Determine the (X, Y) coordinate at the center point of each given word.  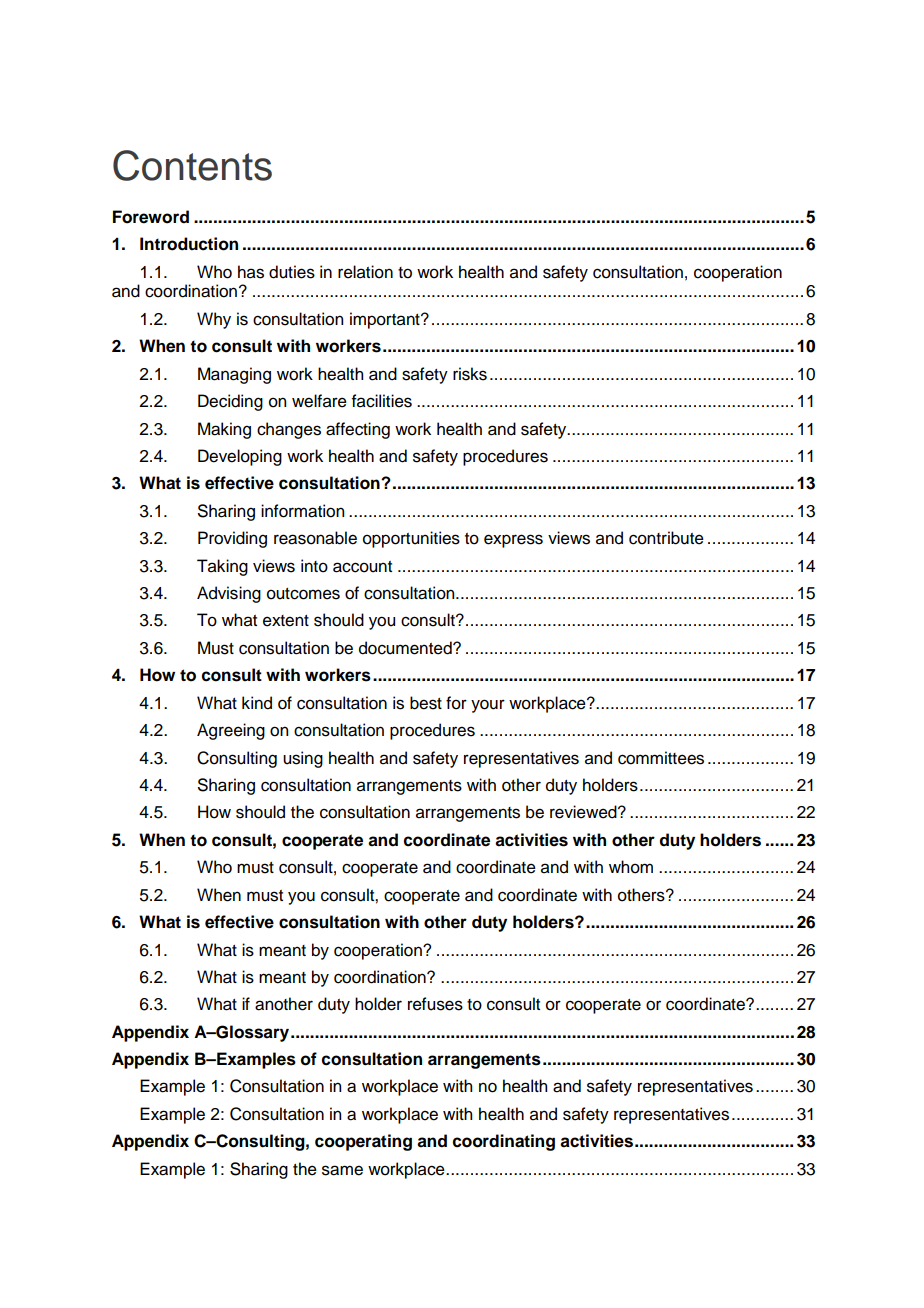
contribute (666, 538)
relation (365, 272)
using (303, 759)
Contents (192, 165)
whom (631, 867)
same (342, 1170)
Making (224, 430)
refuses (435, 1004)
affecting (358, 430)
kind (257, 703)
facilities (382, 401)
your (488, 706)
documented (406, 648)
